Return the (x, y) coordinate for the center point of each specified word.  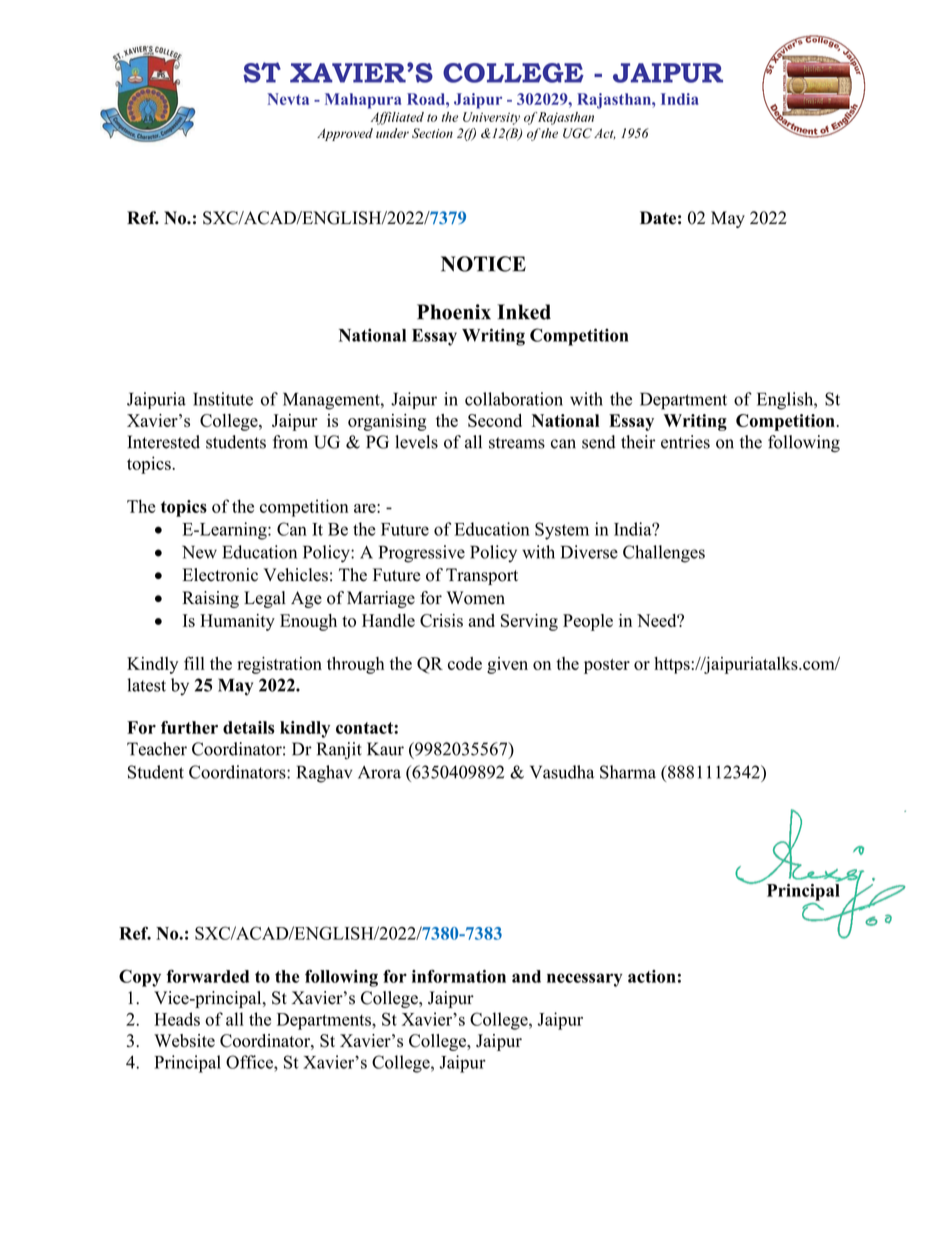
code (465, 663)
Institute (223, 399)
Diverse (589, 552)
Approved (345, 134)
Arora (379, 772)
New (199, 552)
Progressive (422, 554)
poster (607, 666)
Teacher (157, 749)
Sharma (628, 772)
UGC (577, 133)
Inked (524, 312)
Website (184, 1041)
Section (432, 133)
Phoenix (454, 312)
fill (194, 663)
